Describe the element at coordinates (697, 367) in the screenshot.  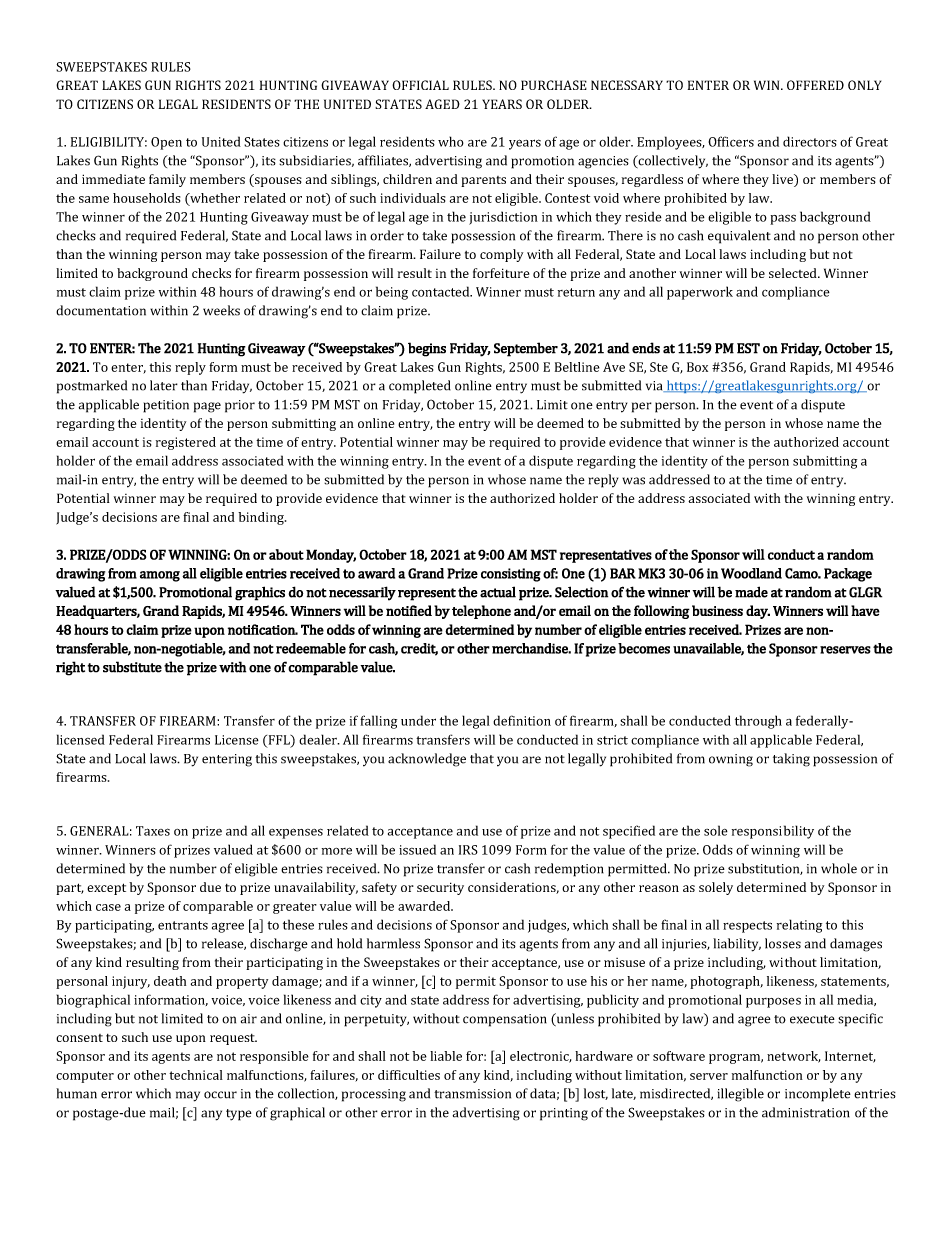
I see `Box` at that location.
